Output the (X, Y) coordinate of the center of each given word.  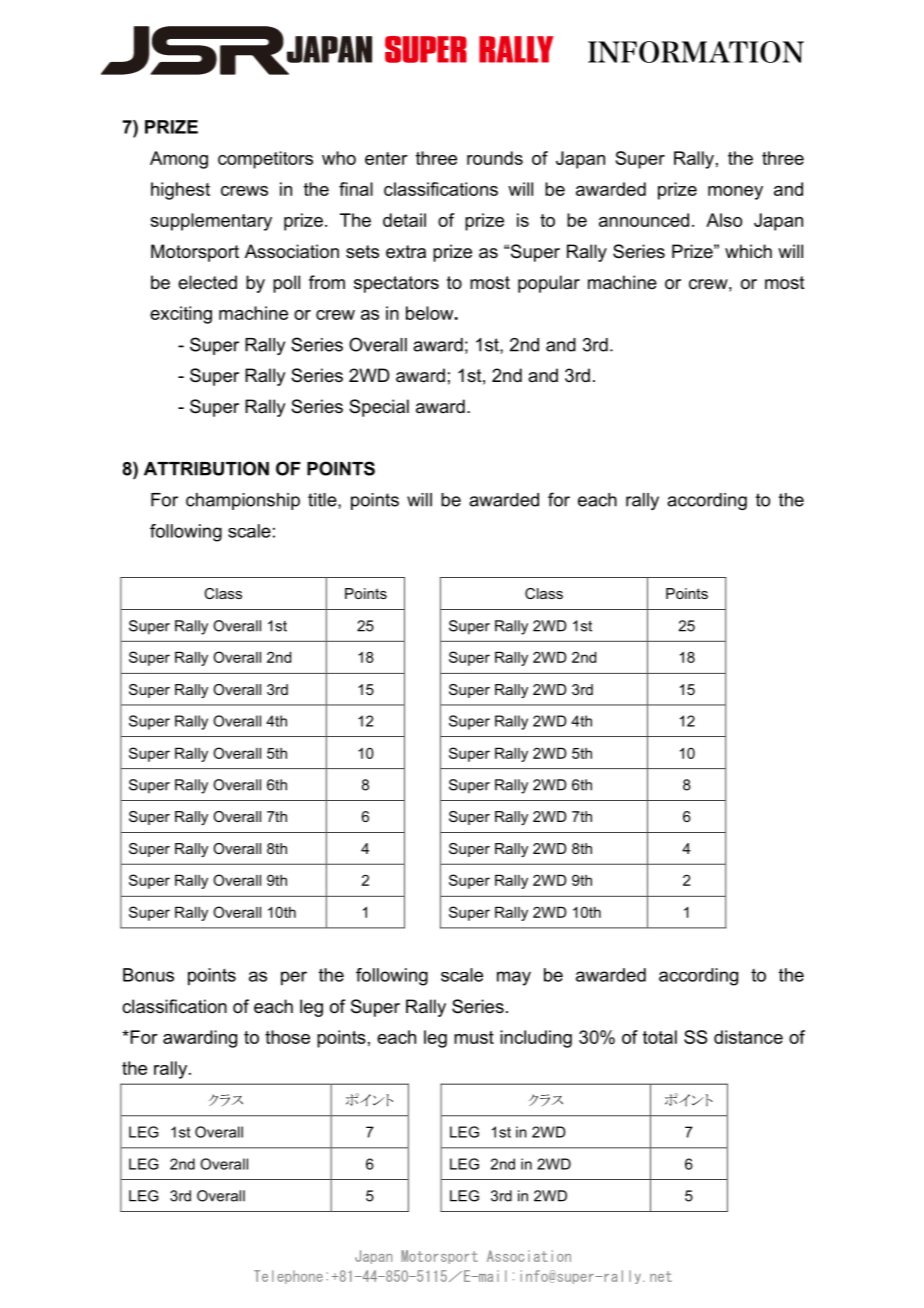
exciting (181, 315)
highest (180, 191)
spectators (396, 284)
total (660, 1037)
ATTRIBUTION (206, 468)
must (474, 1037)
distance (748, 1037)
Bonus (148, 975)
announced (644, 220)
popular (549, 284)
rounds (495, 158)
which (748, 251)
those (287, 1037)
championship (243, 501)
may (514, 978)
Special (379, 408)
